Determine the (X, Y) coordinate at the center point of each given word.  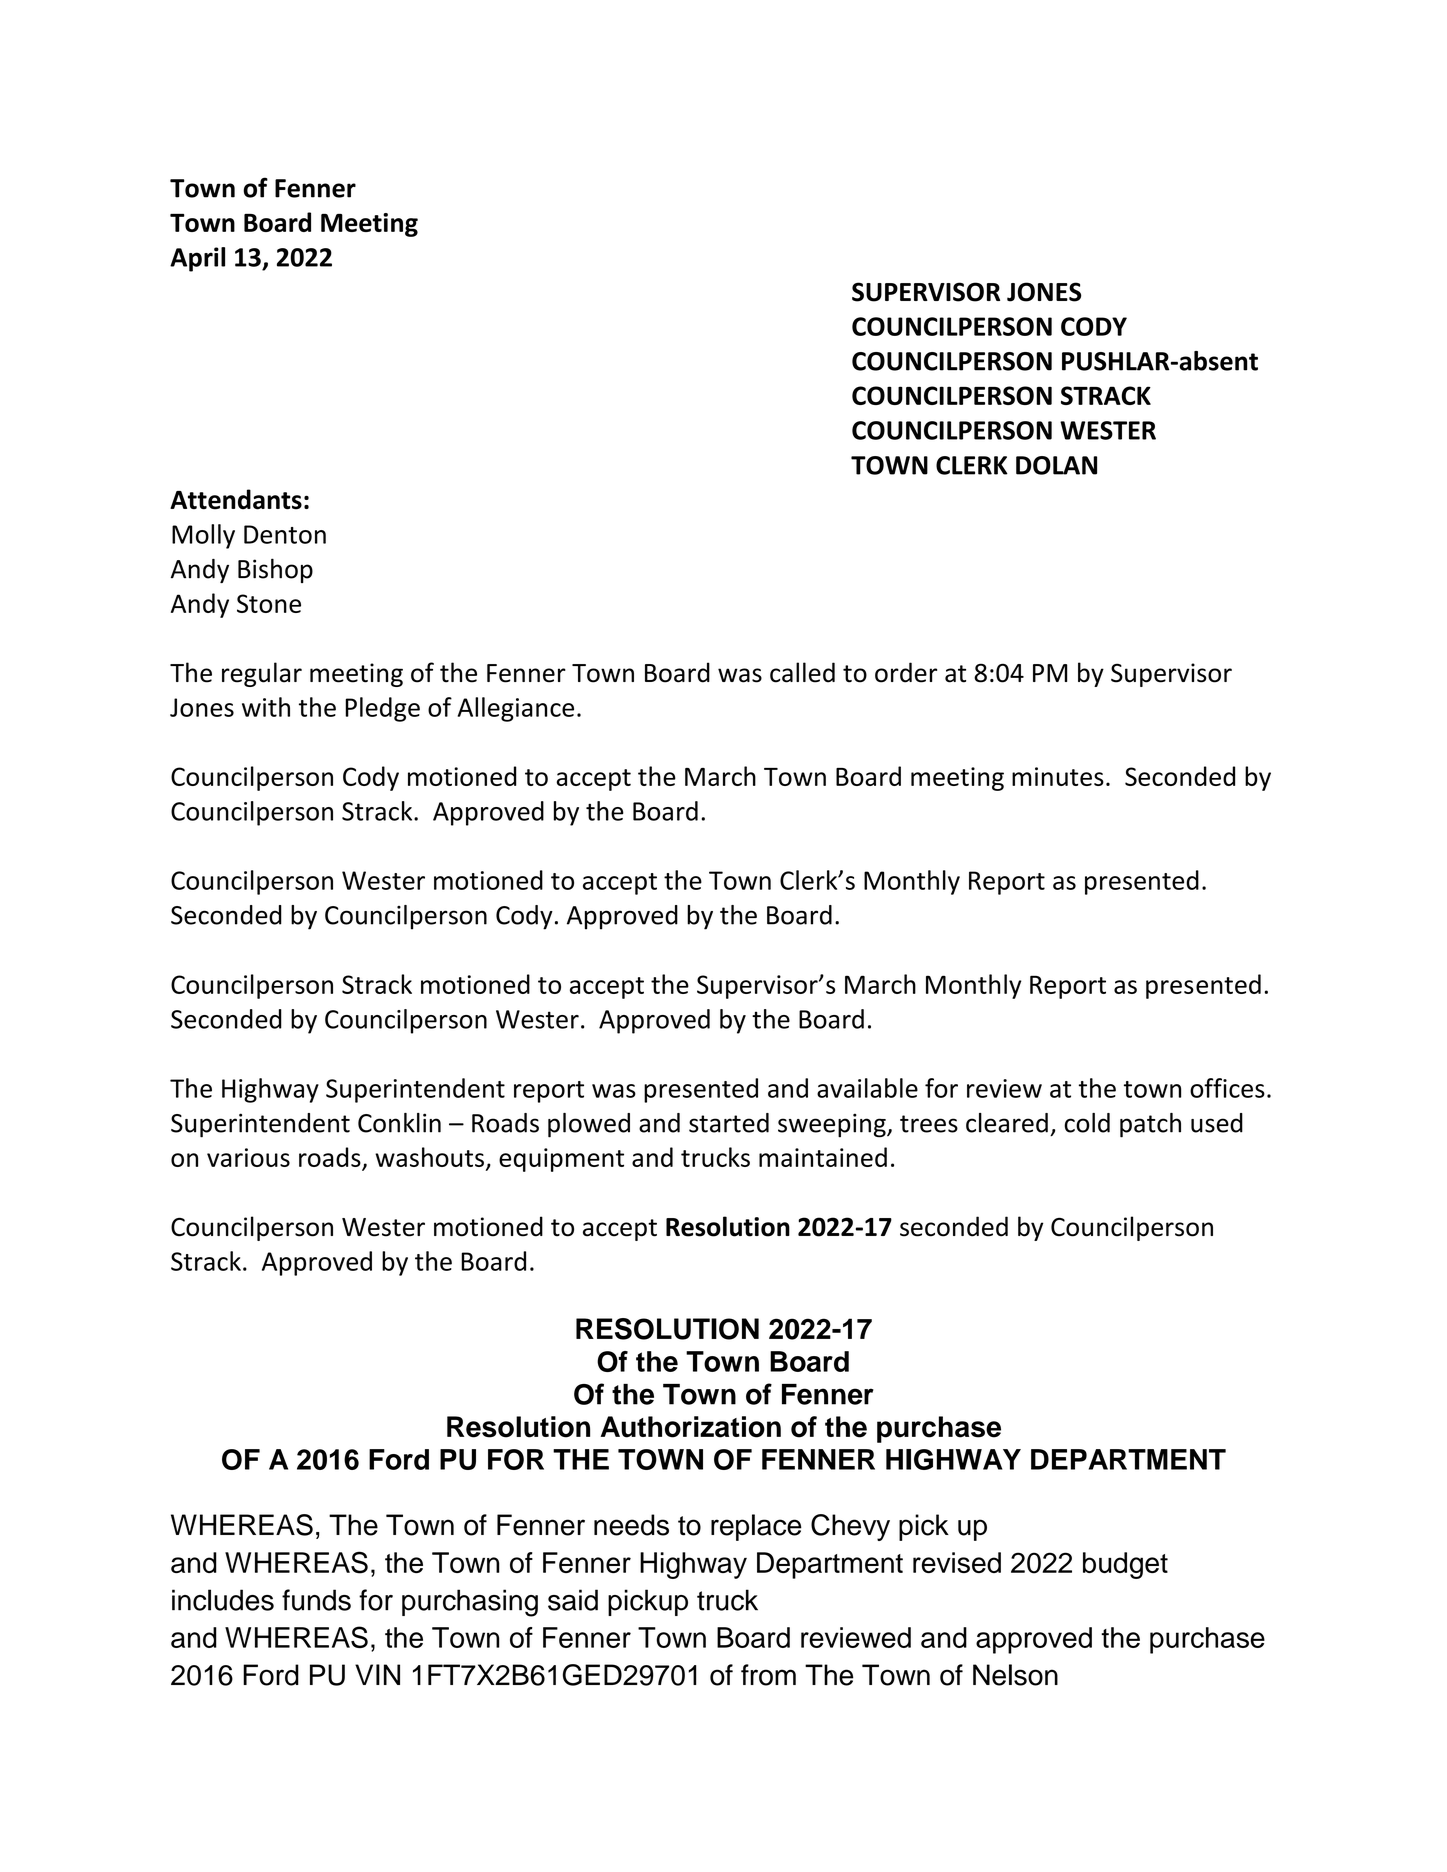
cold (1087, 1123)
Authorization (691, 1427)
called (802, 672)
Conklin (399, 1123)
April (197, 259)
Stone (269, 603)
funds (316, 1600)
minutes (1058, 776)
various (248, 1157)
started (729, 1123)
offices (1227, 1088)
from (768, 1675)
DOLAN (1056, 465)
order (906, 672)
